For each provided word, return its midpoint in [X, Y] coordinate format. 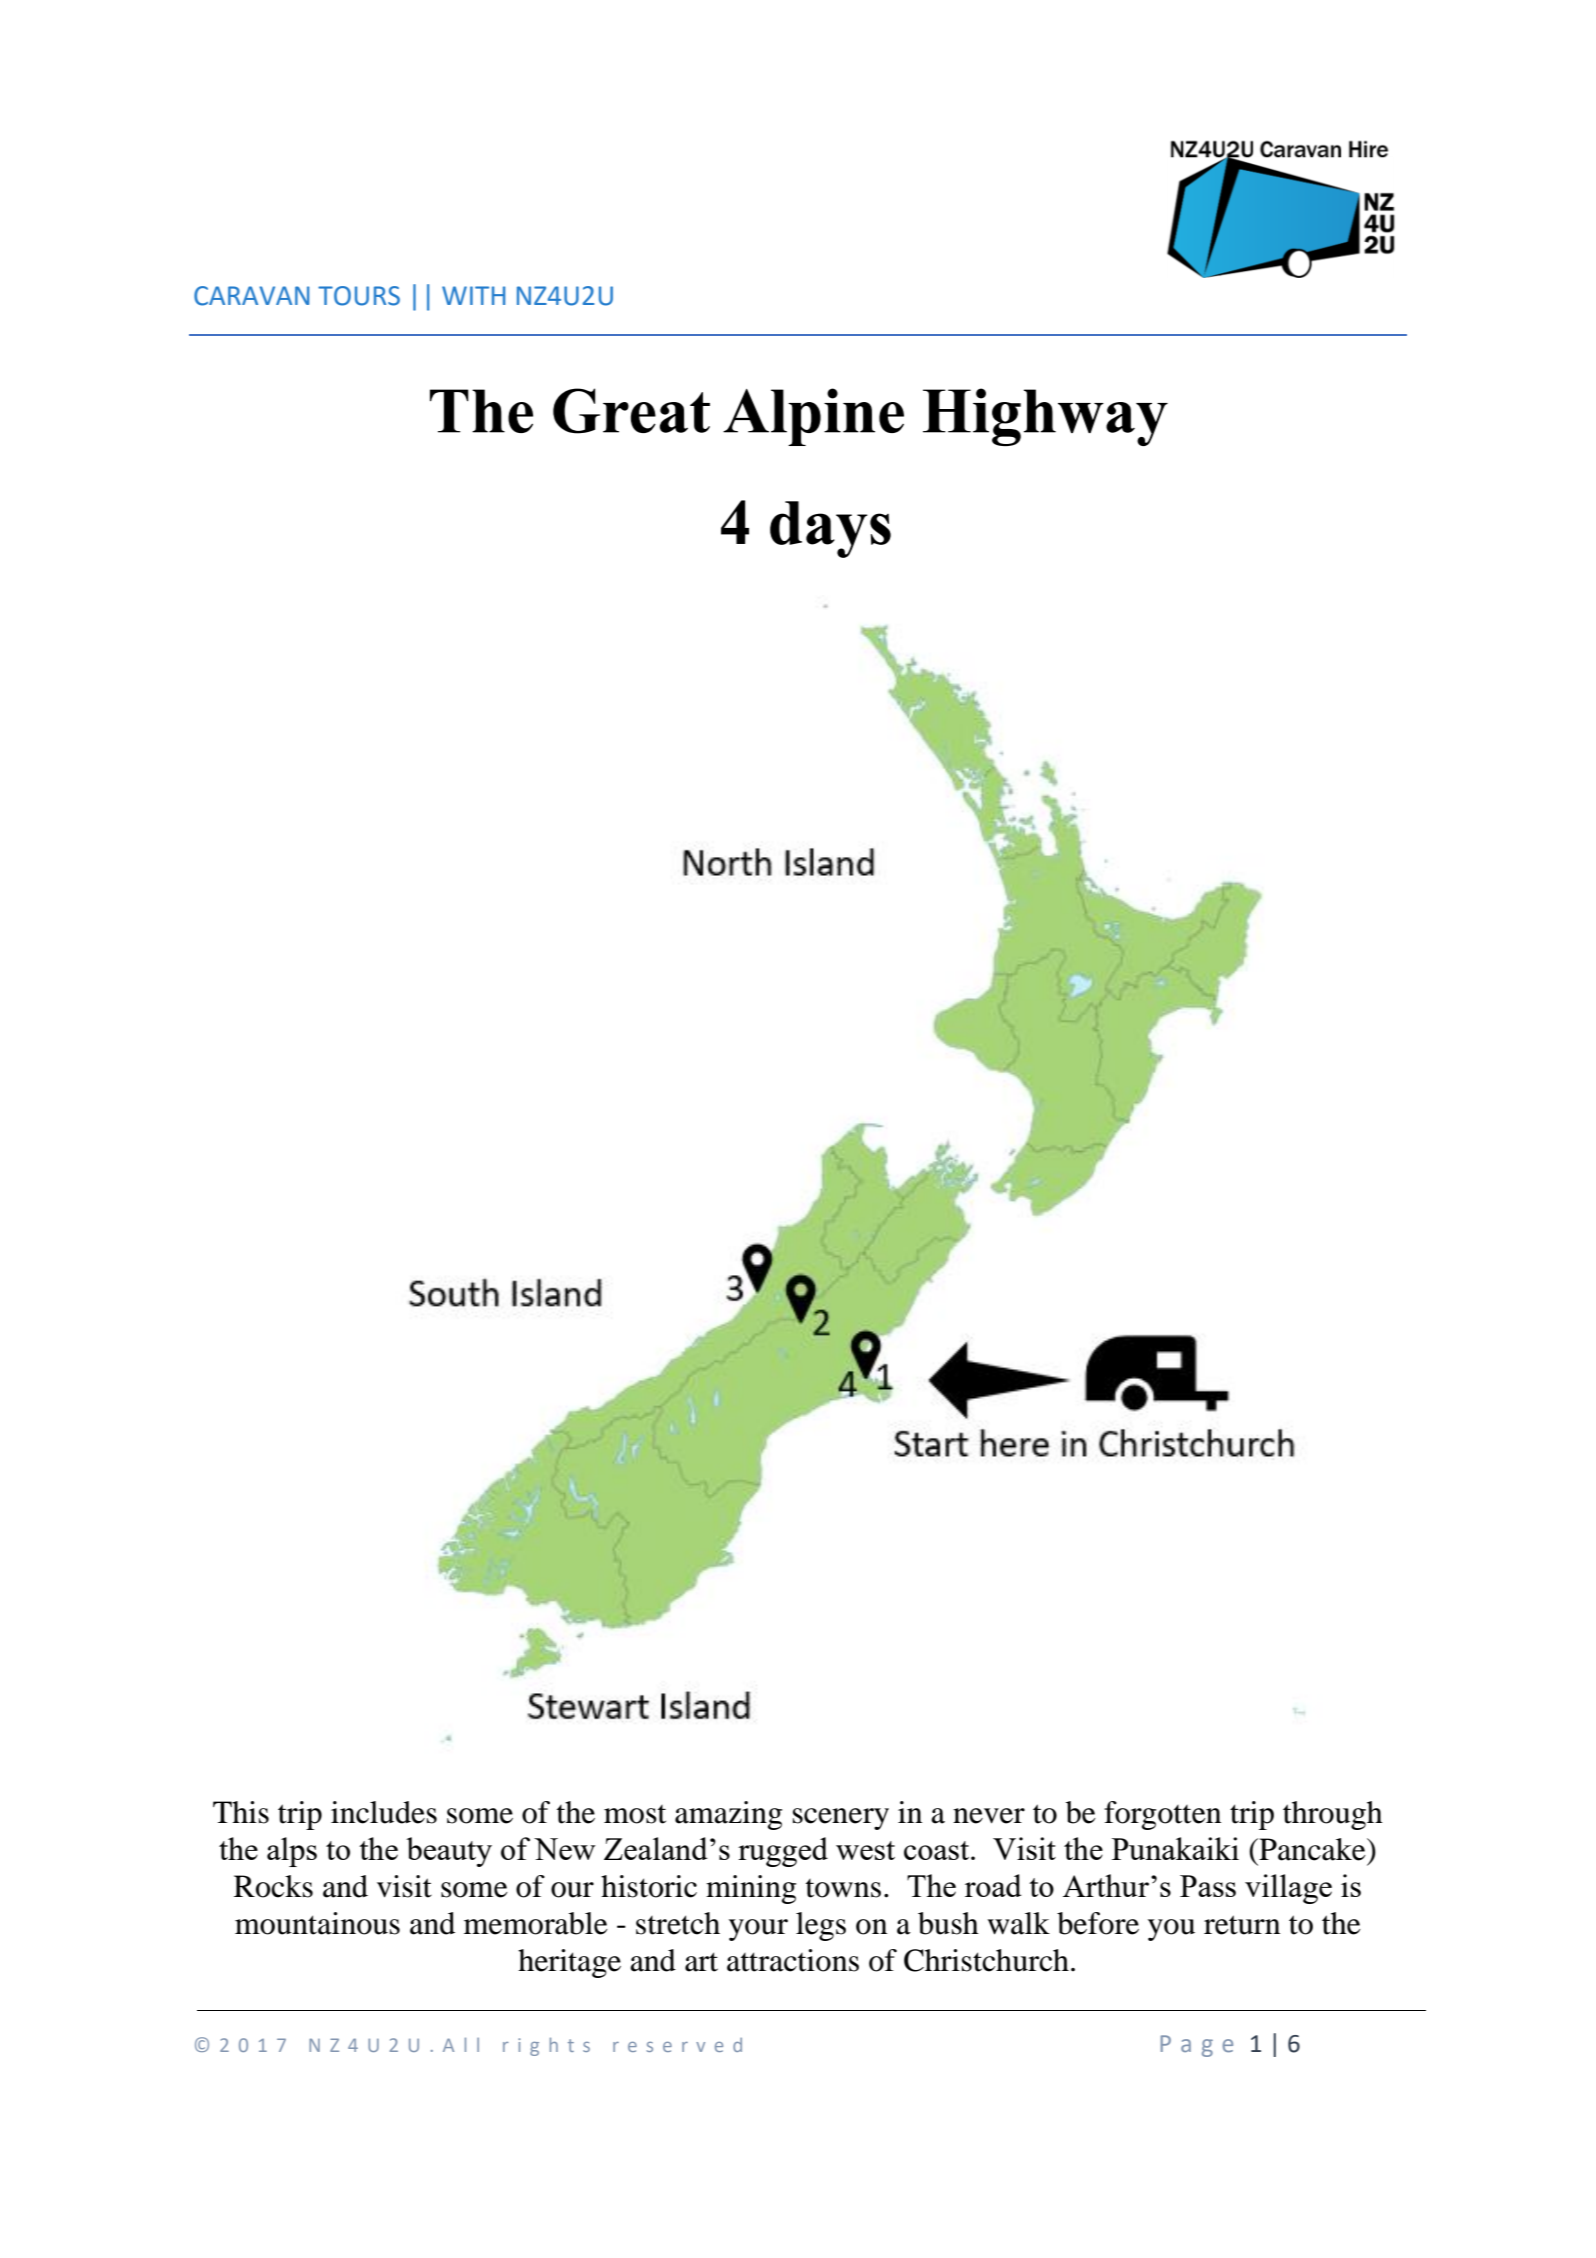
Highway [1045, 417]
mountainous [317, 1923]
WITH [473, 295]
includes [384, 1812]
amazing [728, 1815]
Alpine [813, 417]
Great [631, 411]
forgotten [1162, 1815]
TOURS [359, 296]
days [830, 529]
